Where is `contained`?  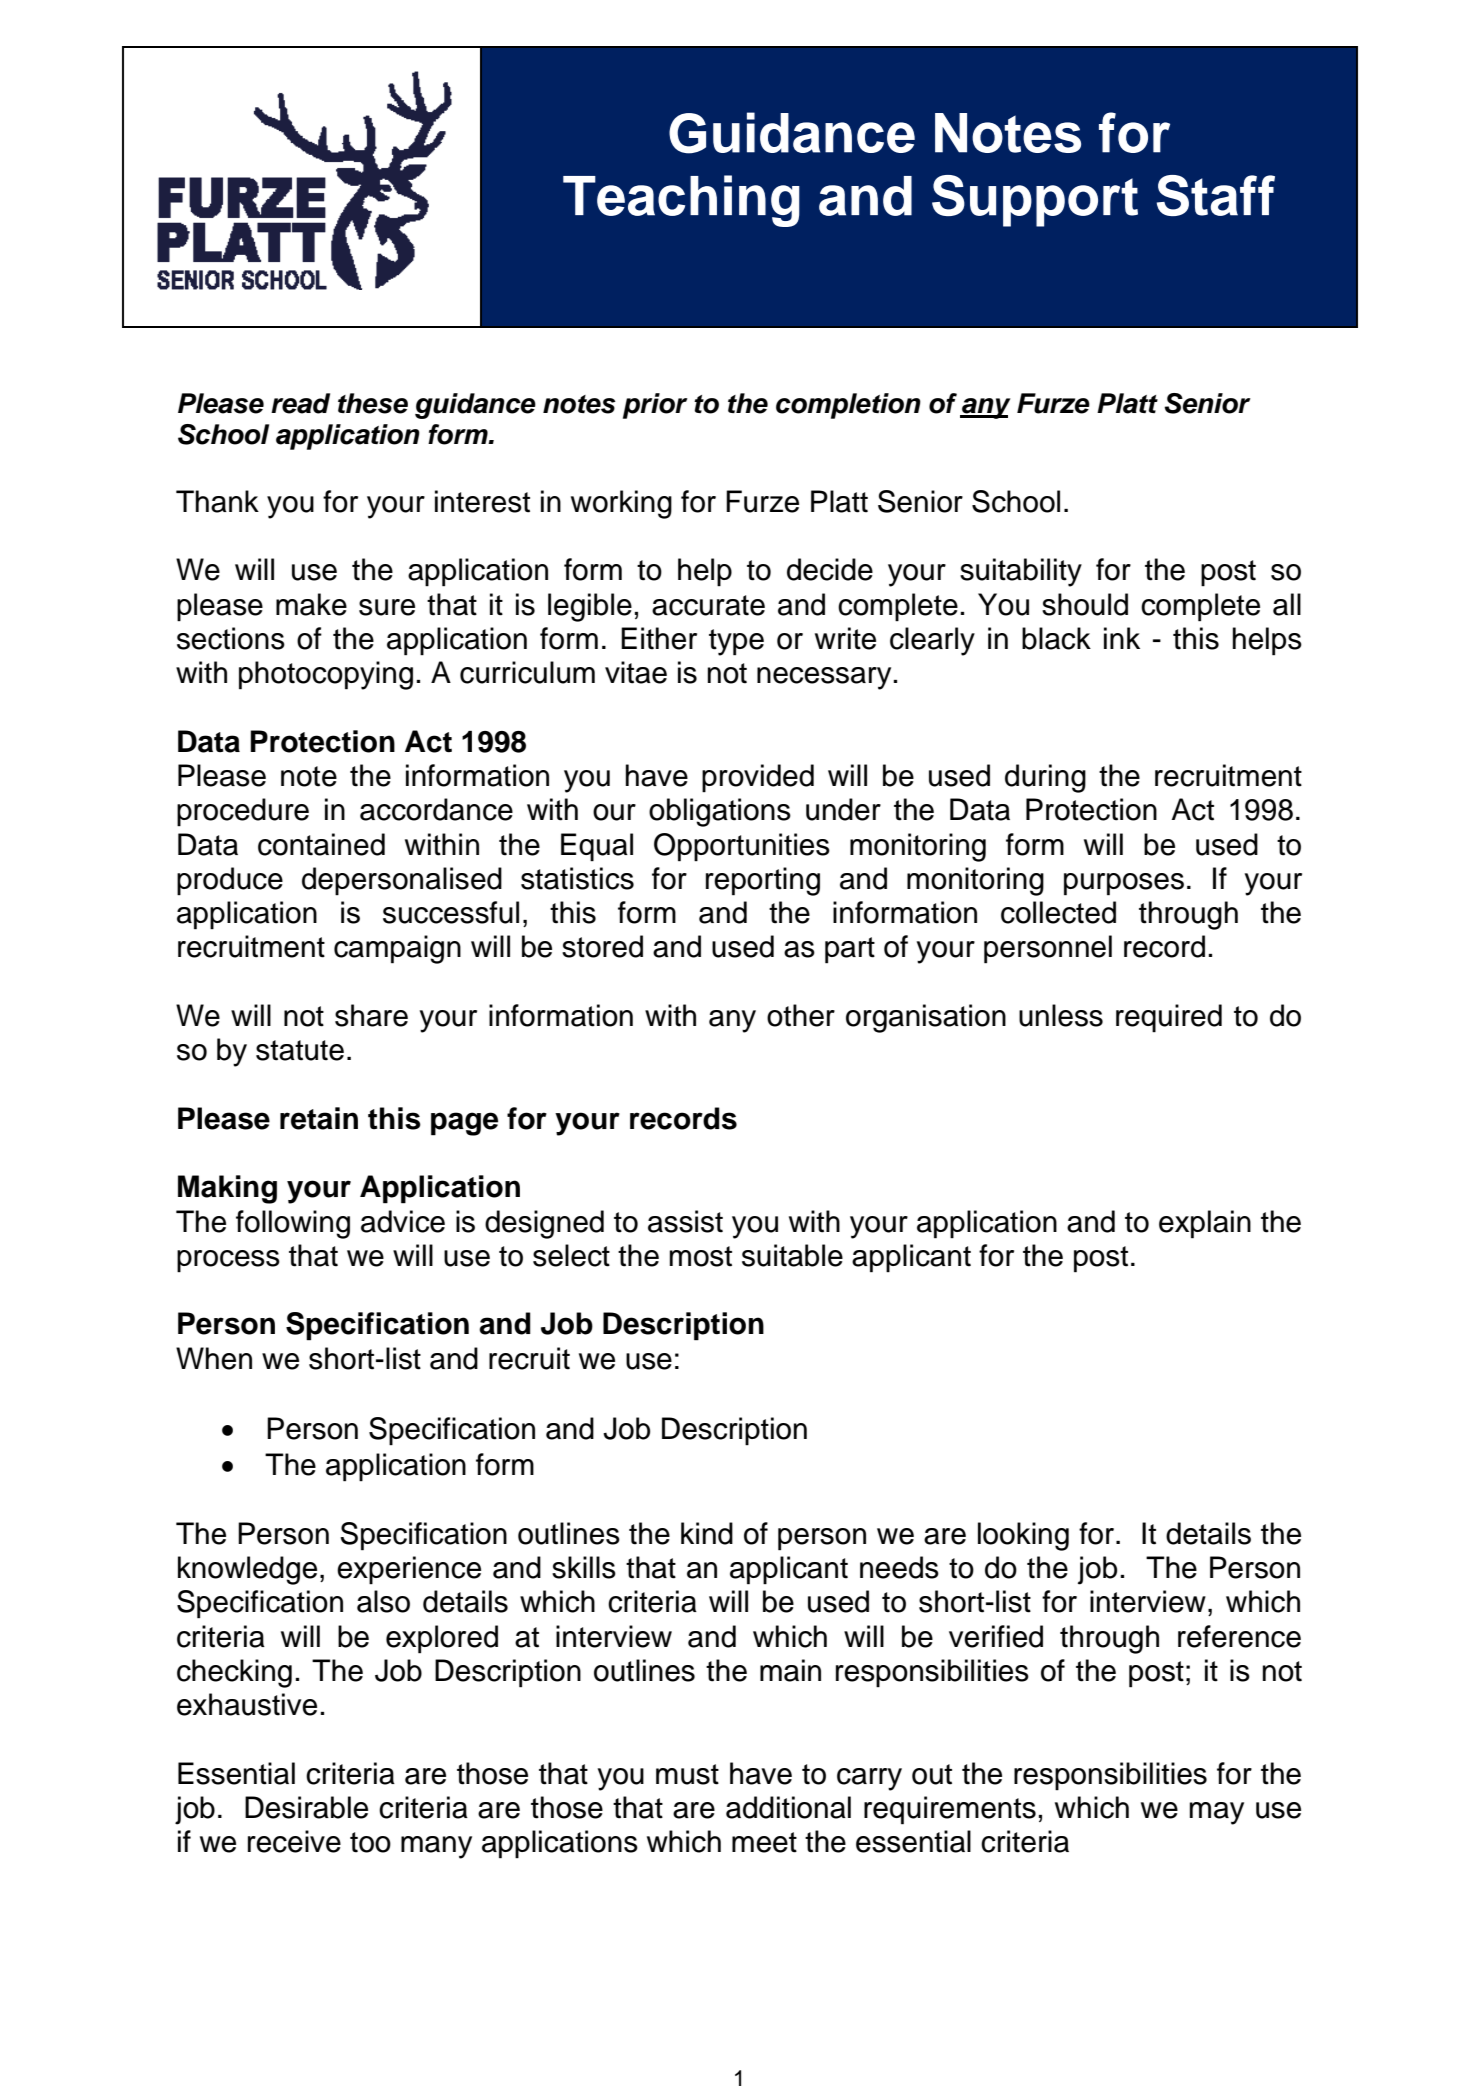
contained is located at coordinates (321, 844).
